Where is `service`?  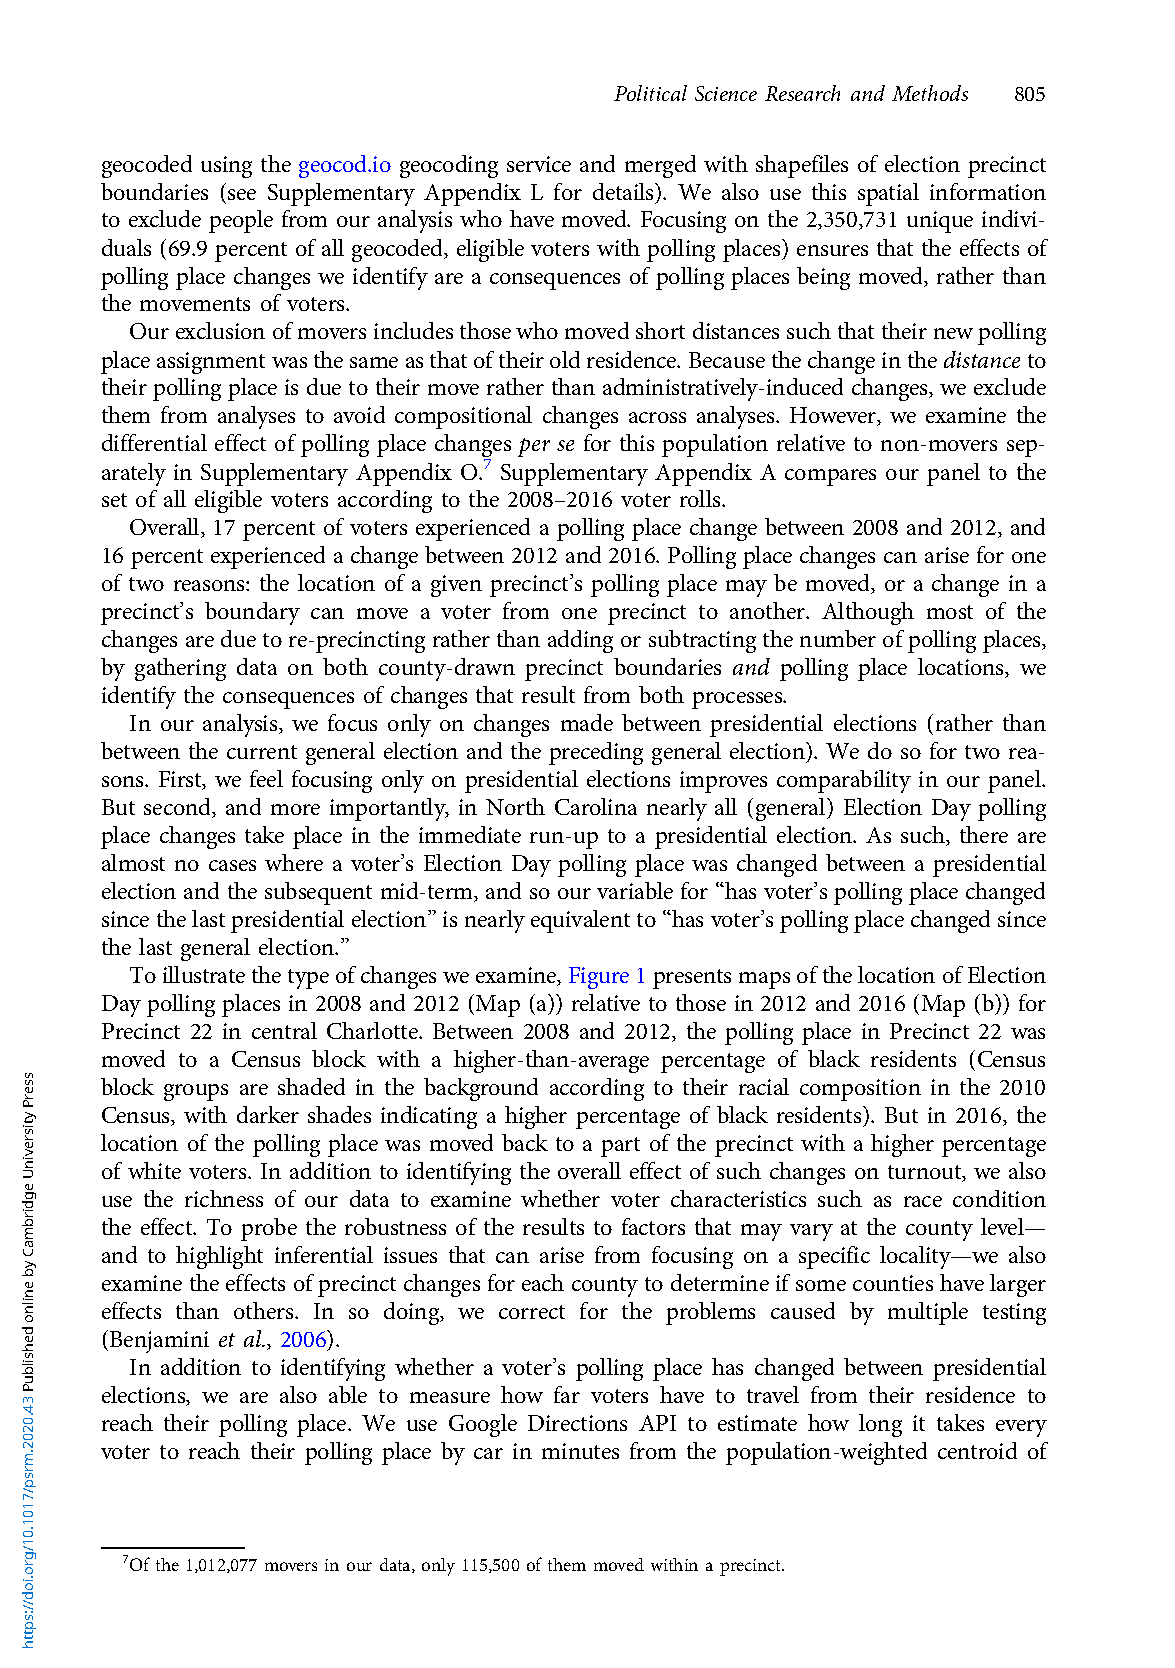
service is located at coordinates (539, 164).
